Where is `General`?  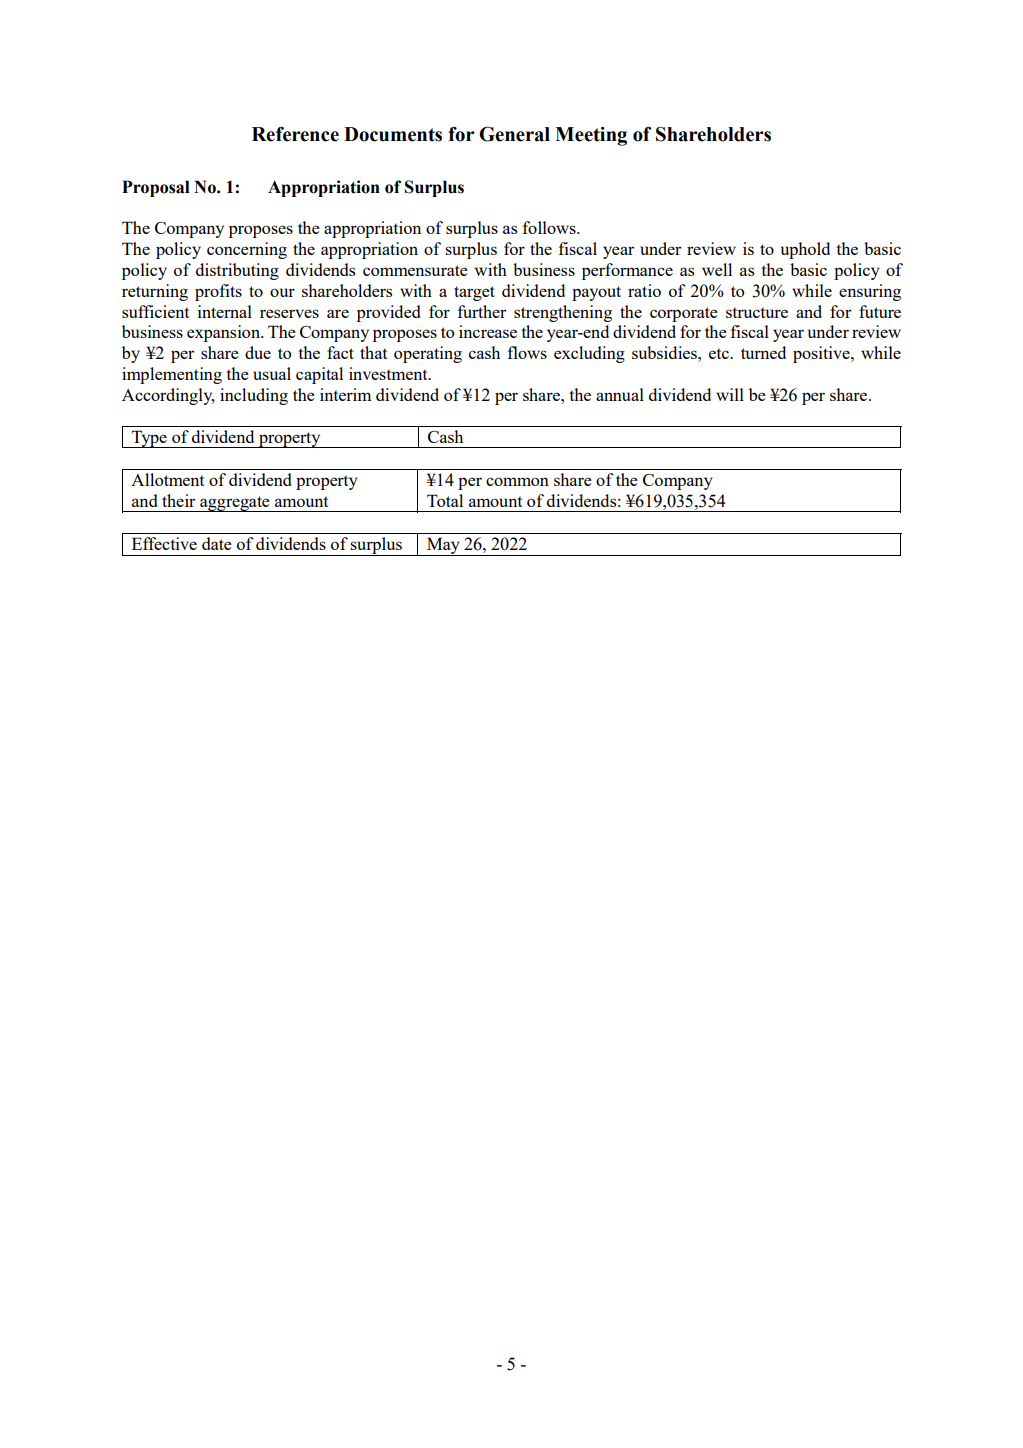
General is located at coordinates (514, 134).
